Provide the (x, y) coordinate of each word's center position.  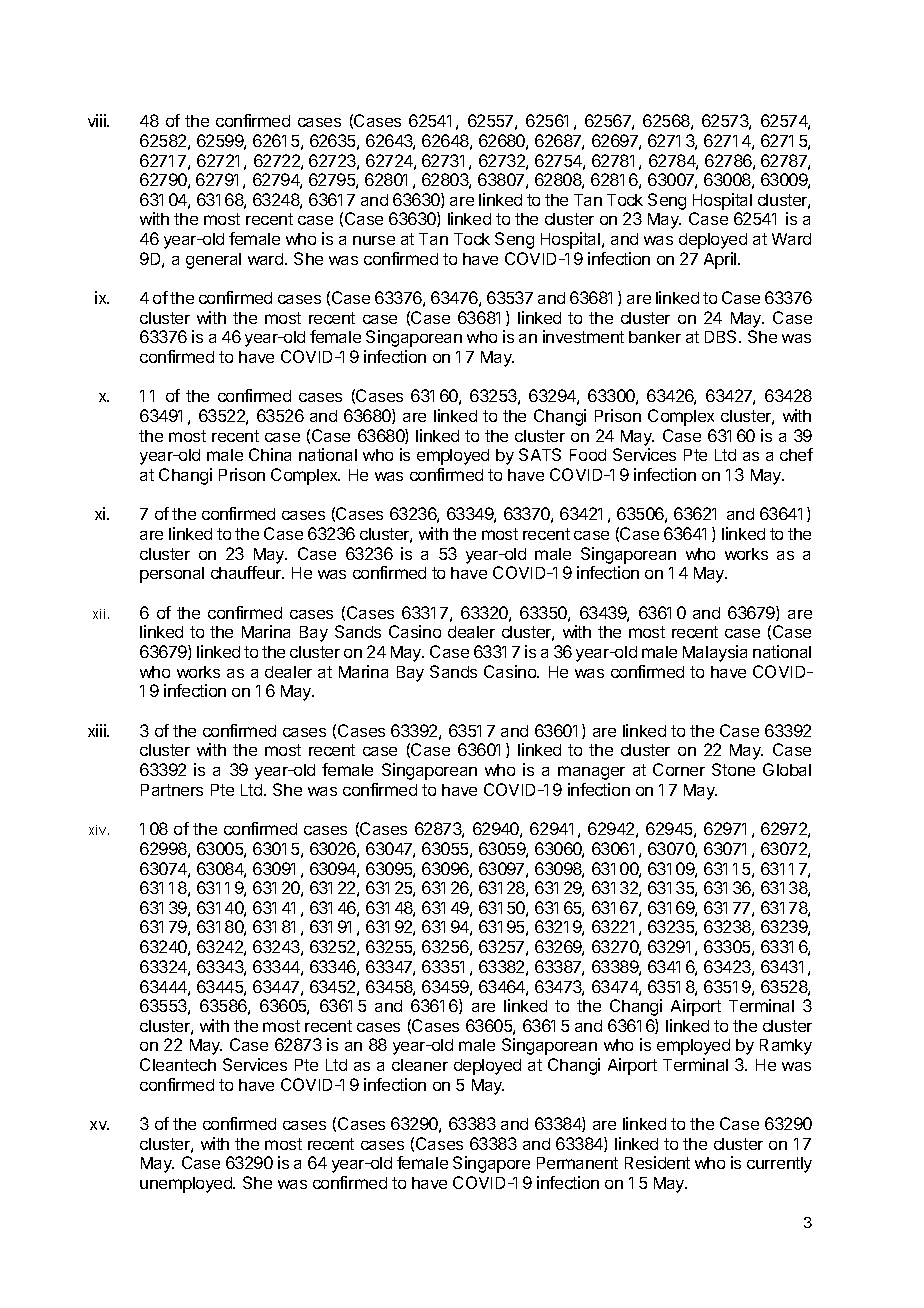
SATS (540, 454)
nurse (374, 240)
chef (796, 454)
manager (591, 773)
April (721, 260)
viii (98, 120)
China (270, 454)
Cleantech (178, 1064)
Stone (733, 769)
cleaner (420, 1065)
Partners (172, 790)
